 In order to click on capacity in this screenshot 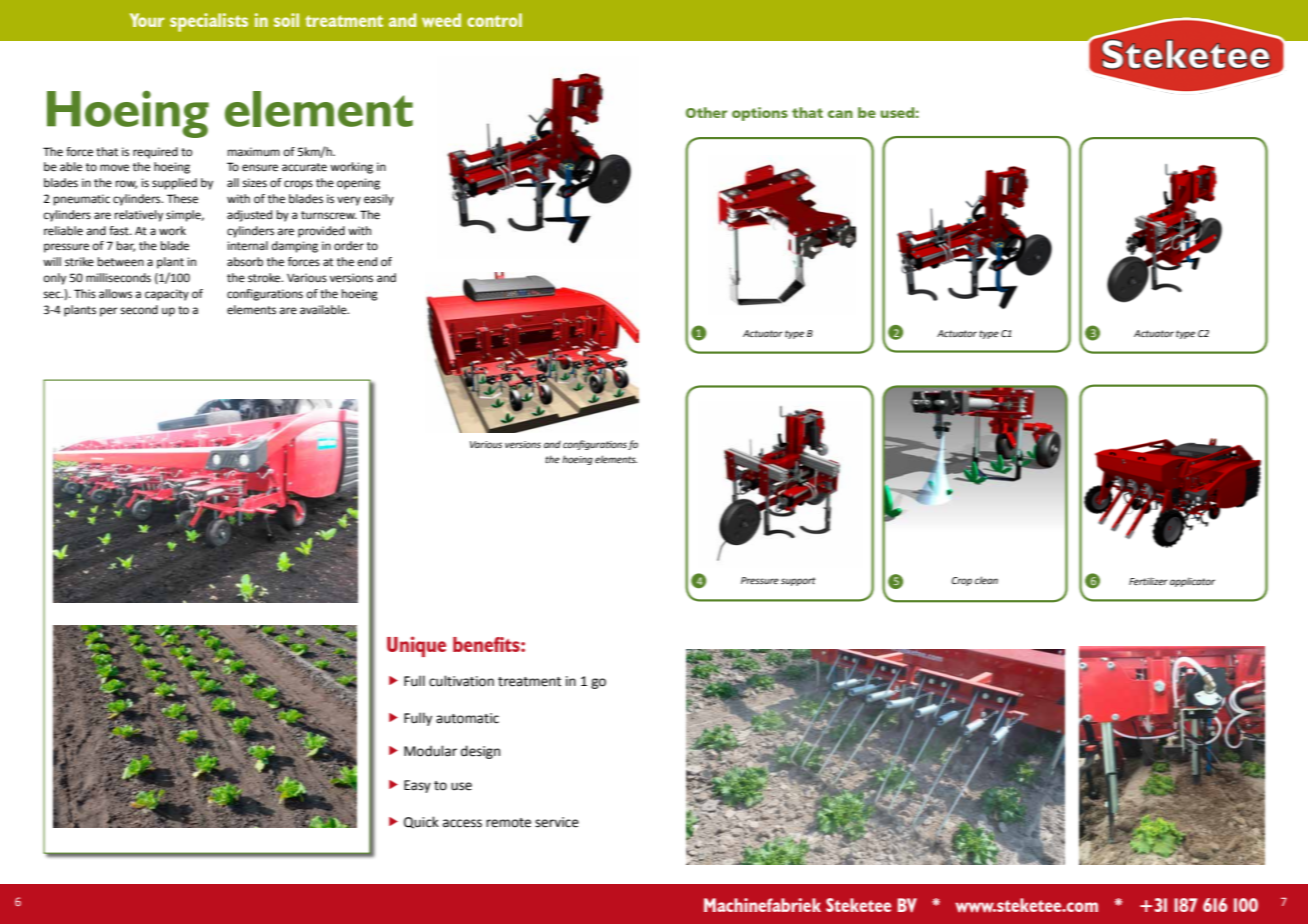, I will do `click(167, 295)`.
